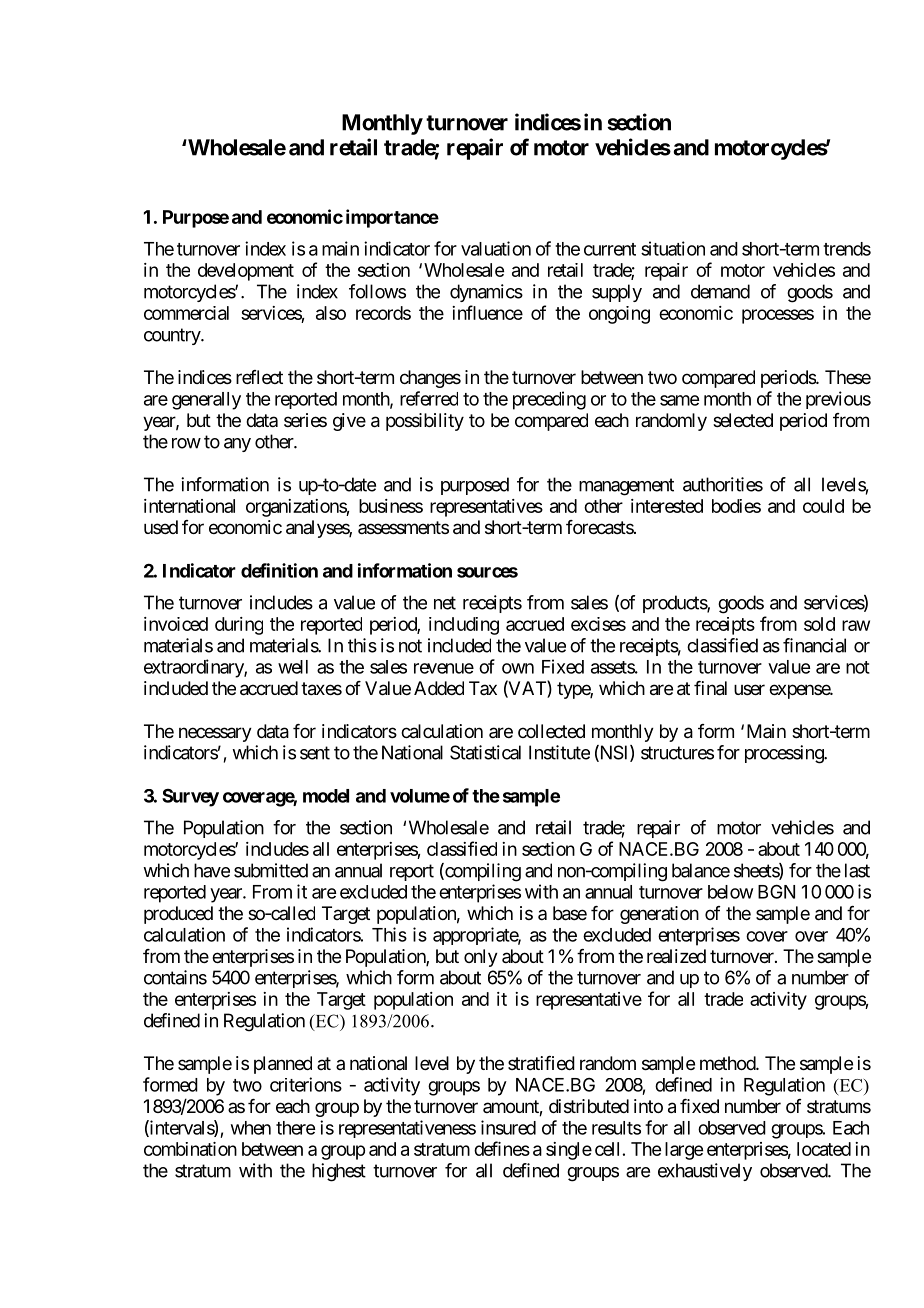  I want to click on BGN, so click(776, 891).
